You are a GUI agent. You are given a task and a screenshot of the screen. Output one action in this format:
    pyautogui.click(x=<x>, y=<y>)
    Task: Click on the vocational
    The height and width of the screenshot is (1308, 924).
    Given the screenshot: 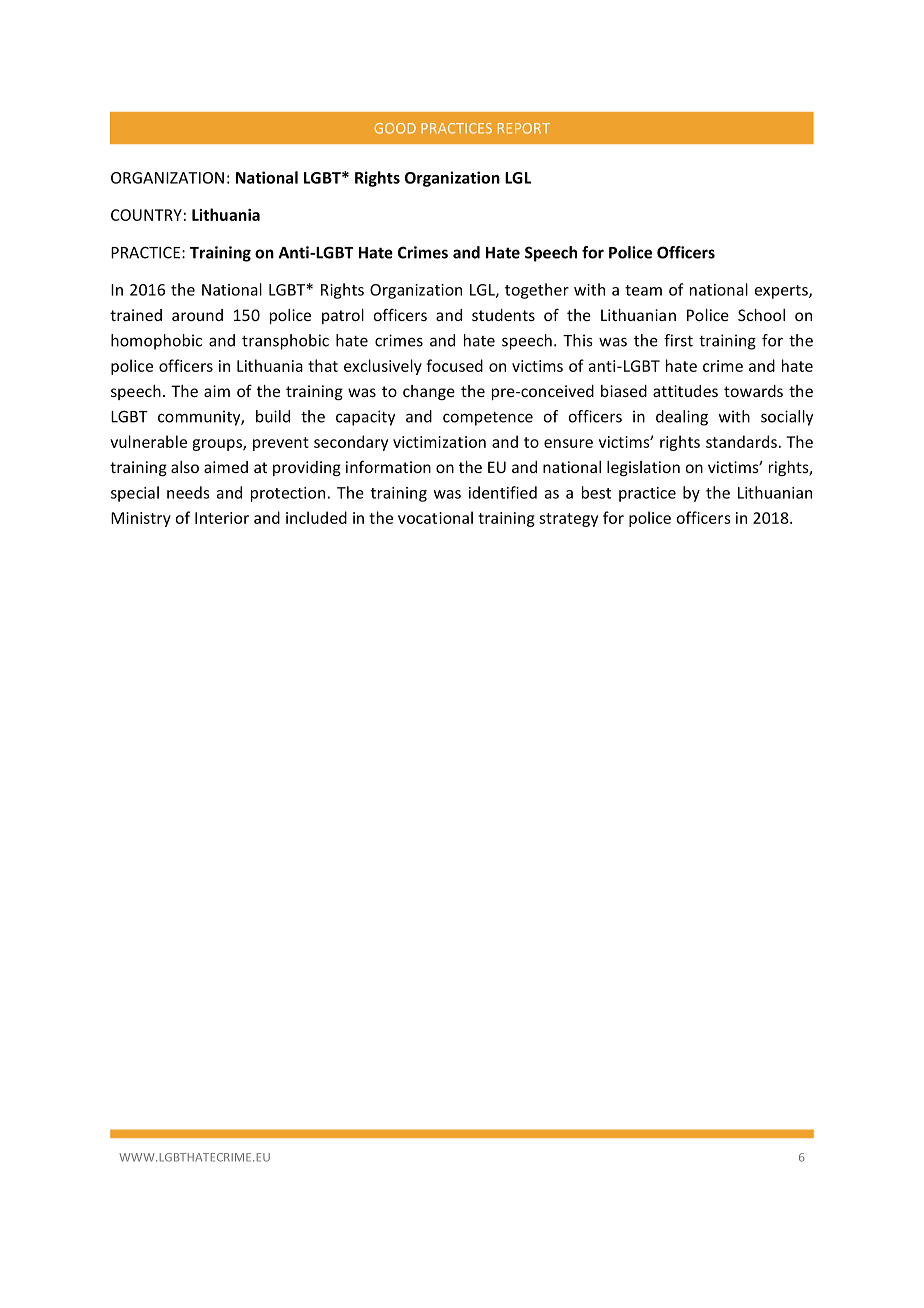 What is the action you would take?
    pyautogui.click(x=435, y=517)
